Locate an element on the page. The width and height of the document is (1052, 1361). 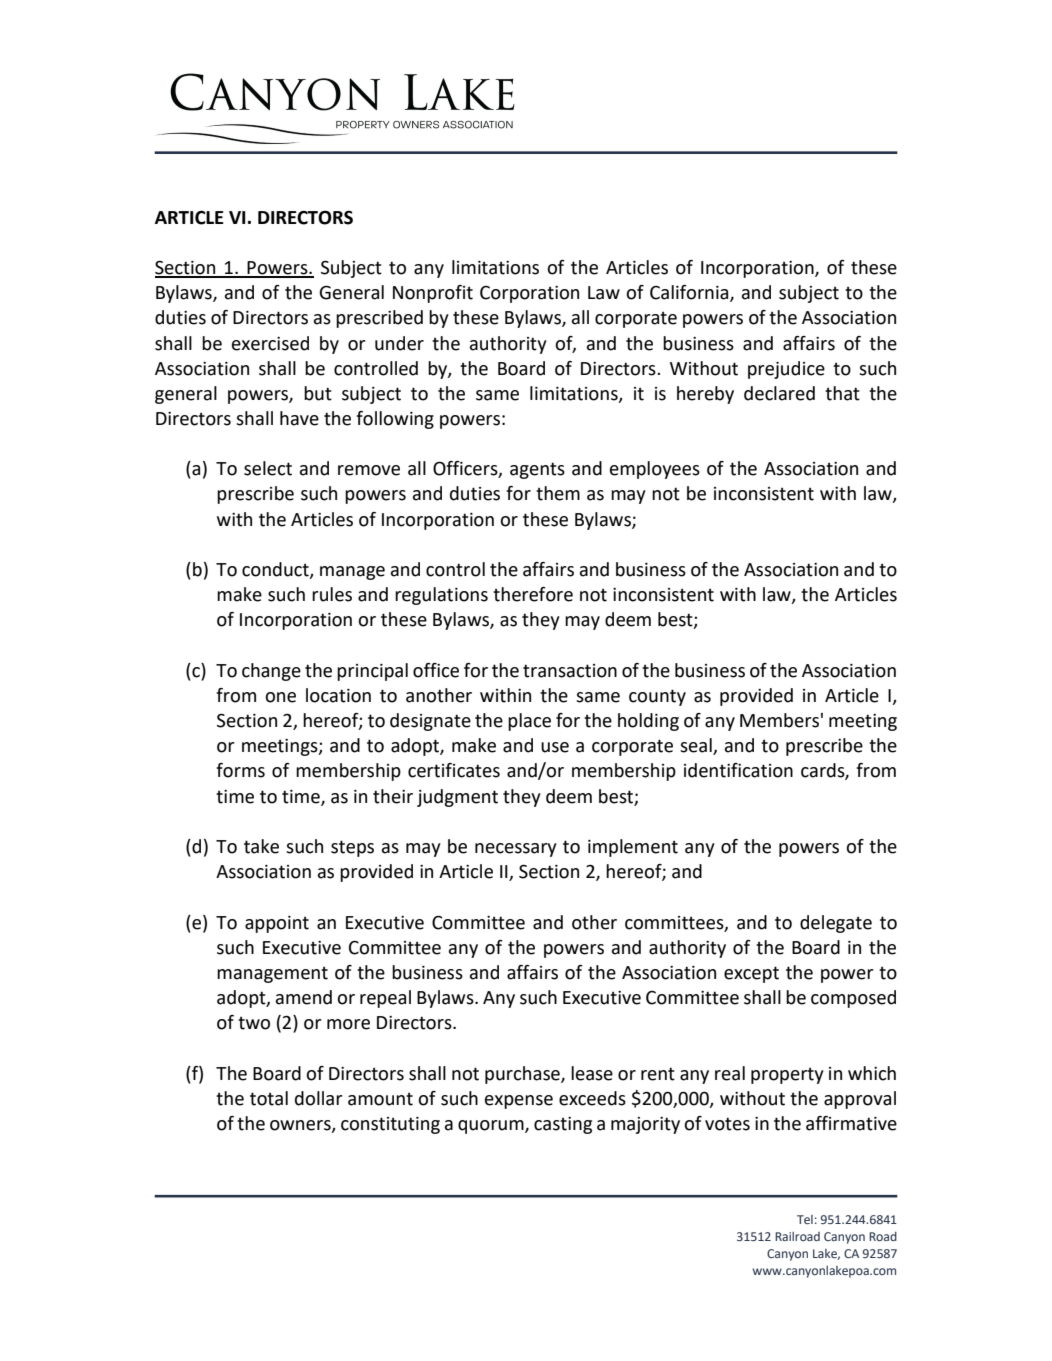
rules is located at coordinates (332, 594).
